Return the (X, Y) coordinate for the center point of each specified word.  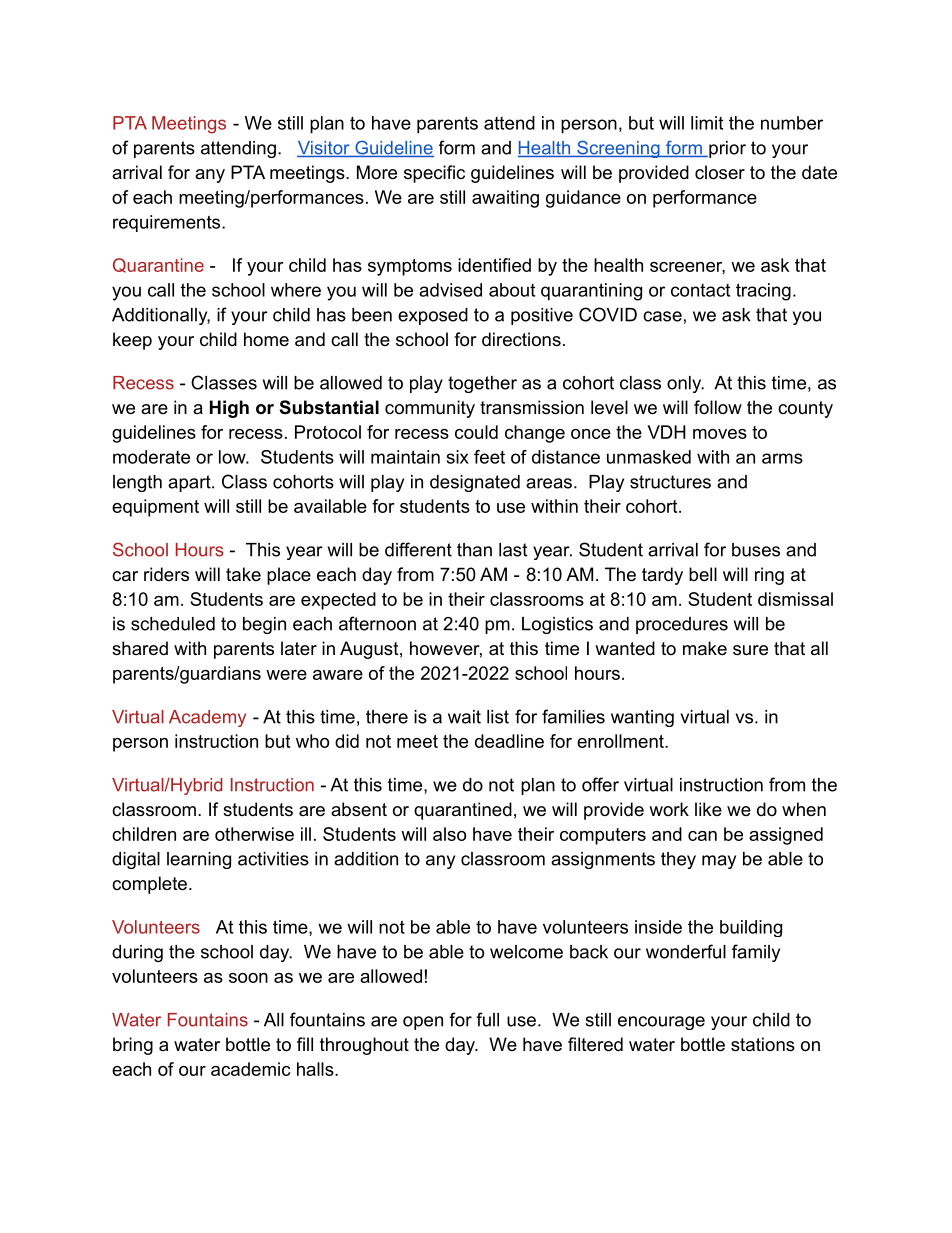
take (243, 574)
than (474, 550)
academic (251, 1069)
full (487, 1019)
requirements (168, 223)
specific (434, 174)
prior (726, 149)
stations (763, 1044)
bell (703, 574)
